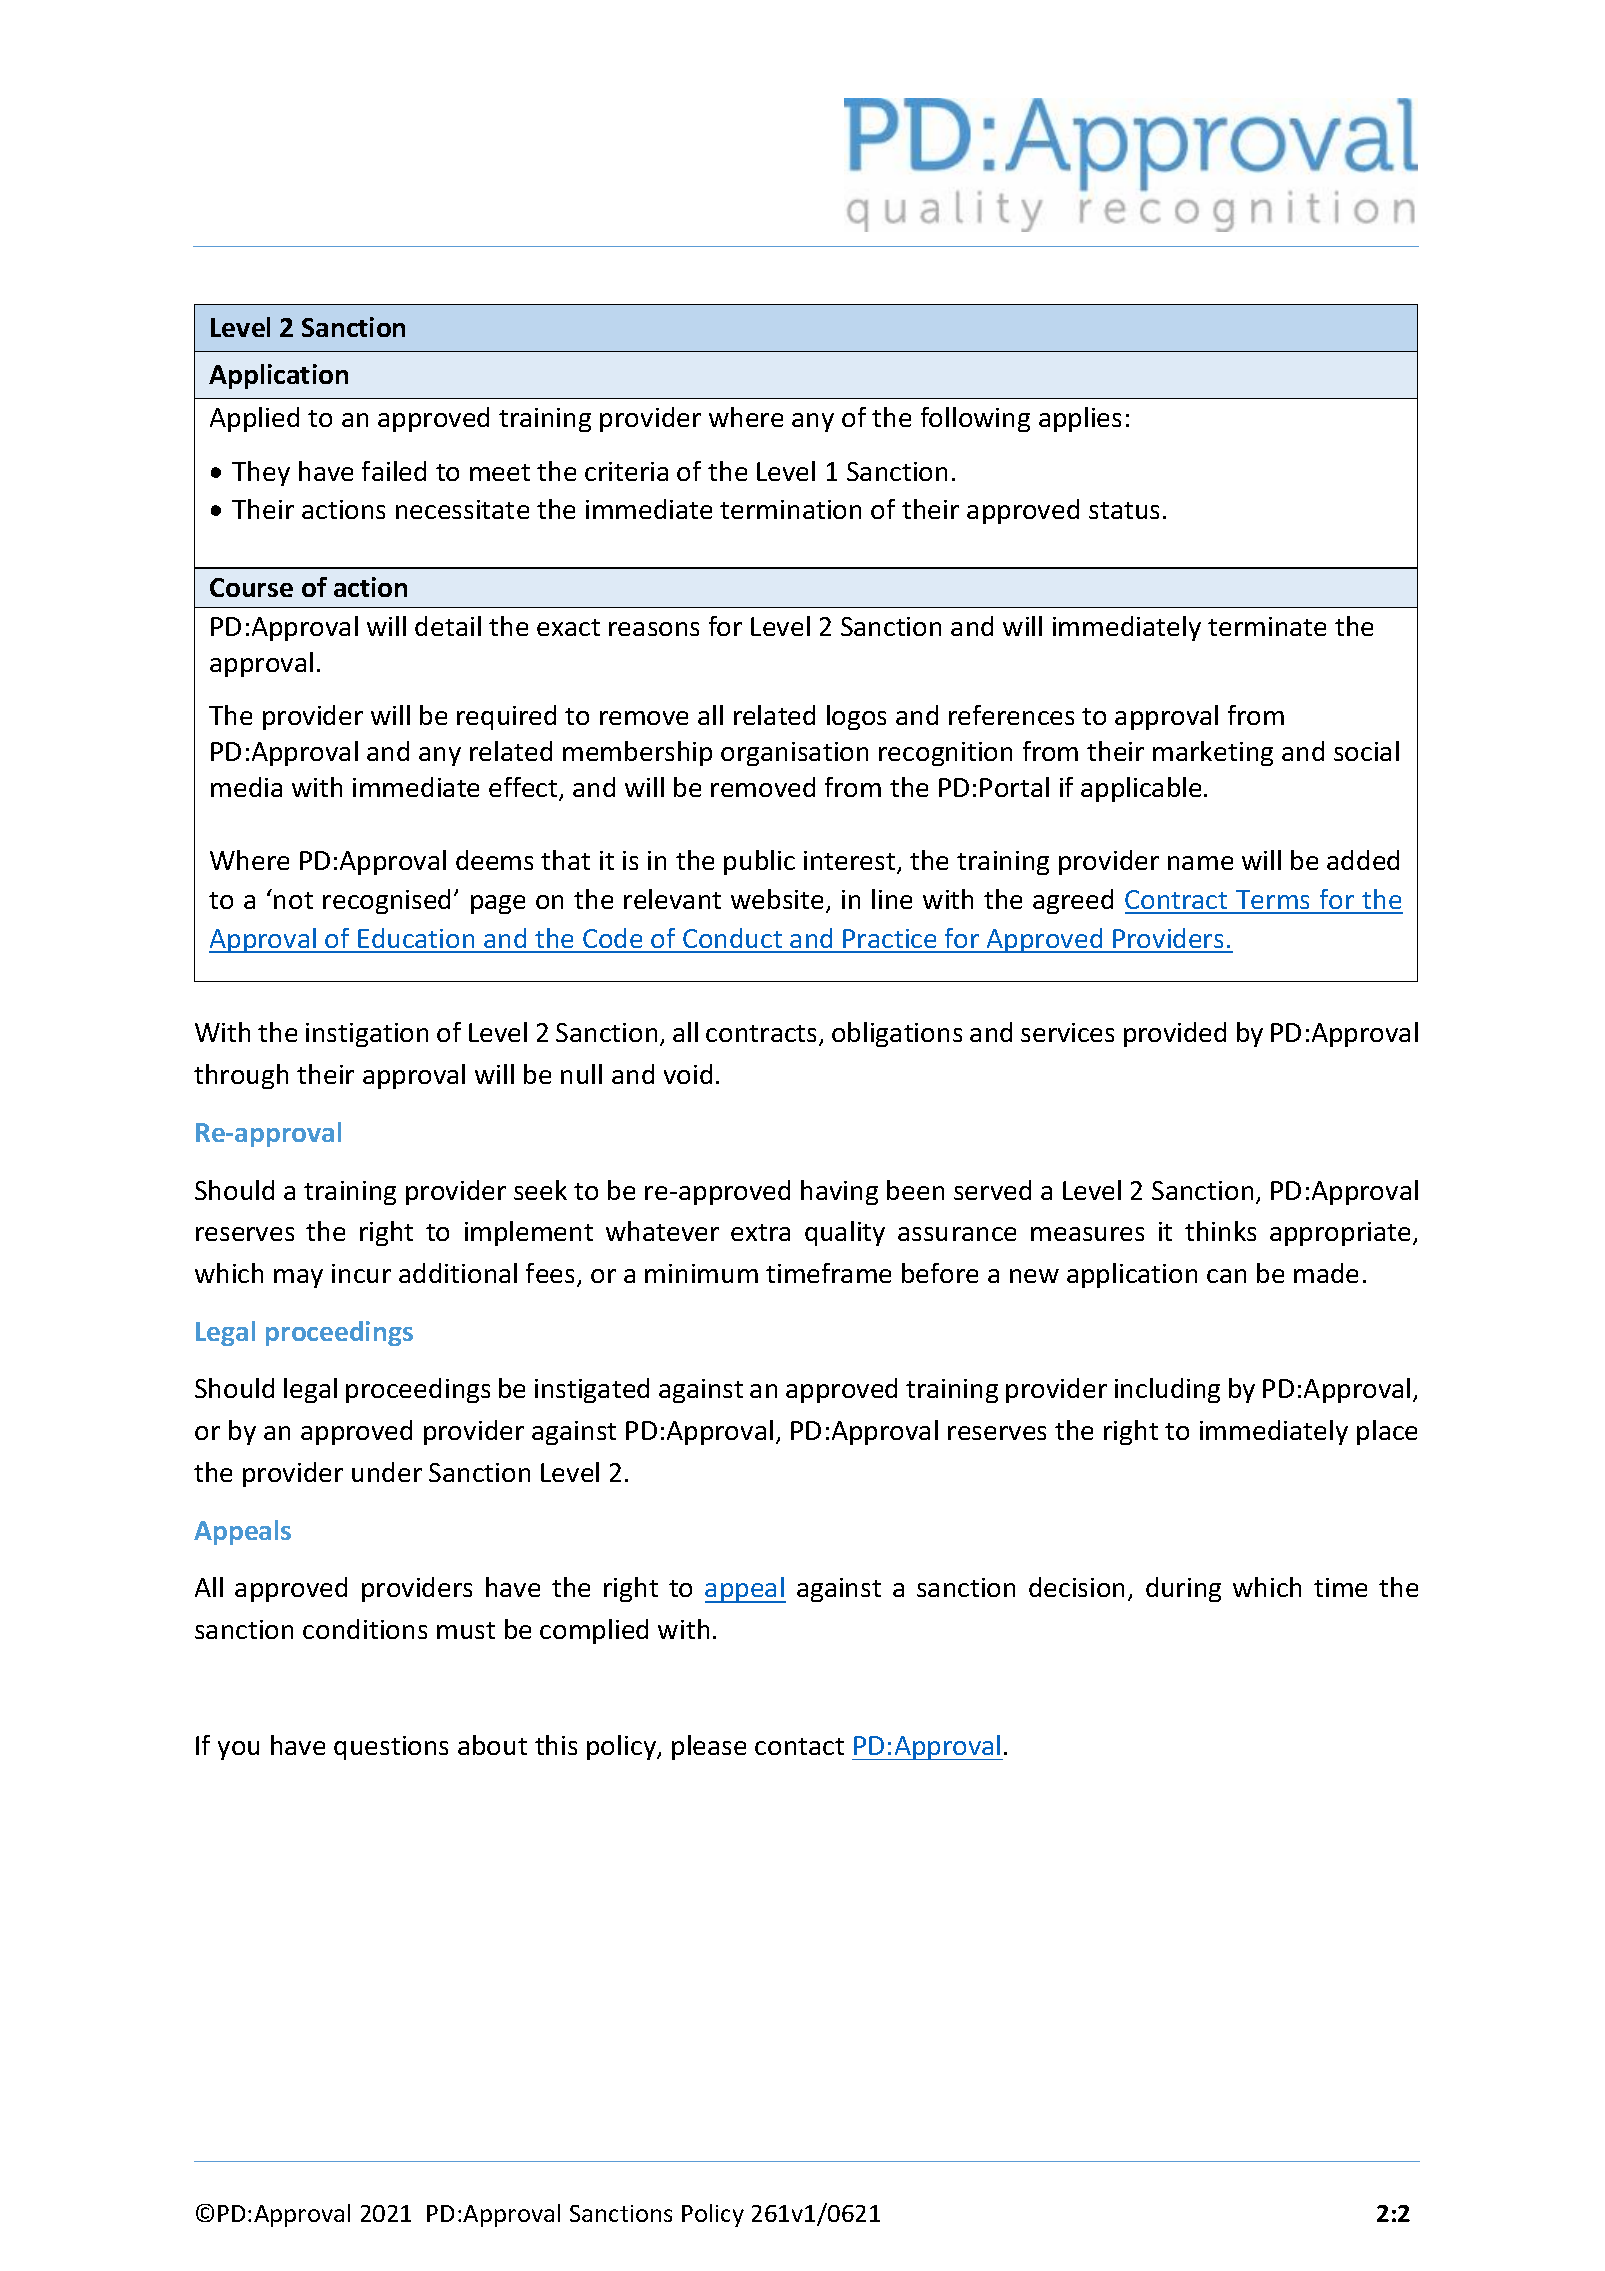 This screenshot has height=2271, width=1605. What do you see at coordinates (790, 509) in the screenshot?
I see `termination` at bounding box center [790, 509].
